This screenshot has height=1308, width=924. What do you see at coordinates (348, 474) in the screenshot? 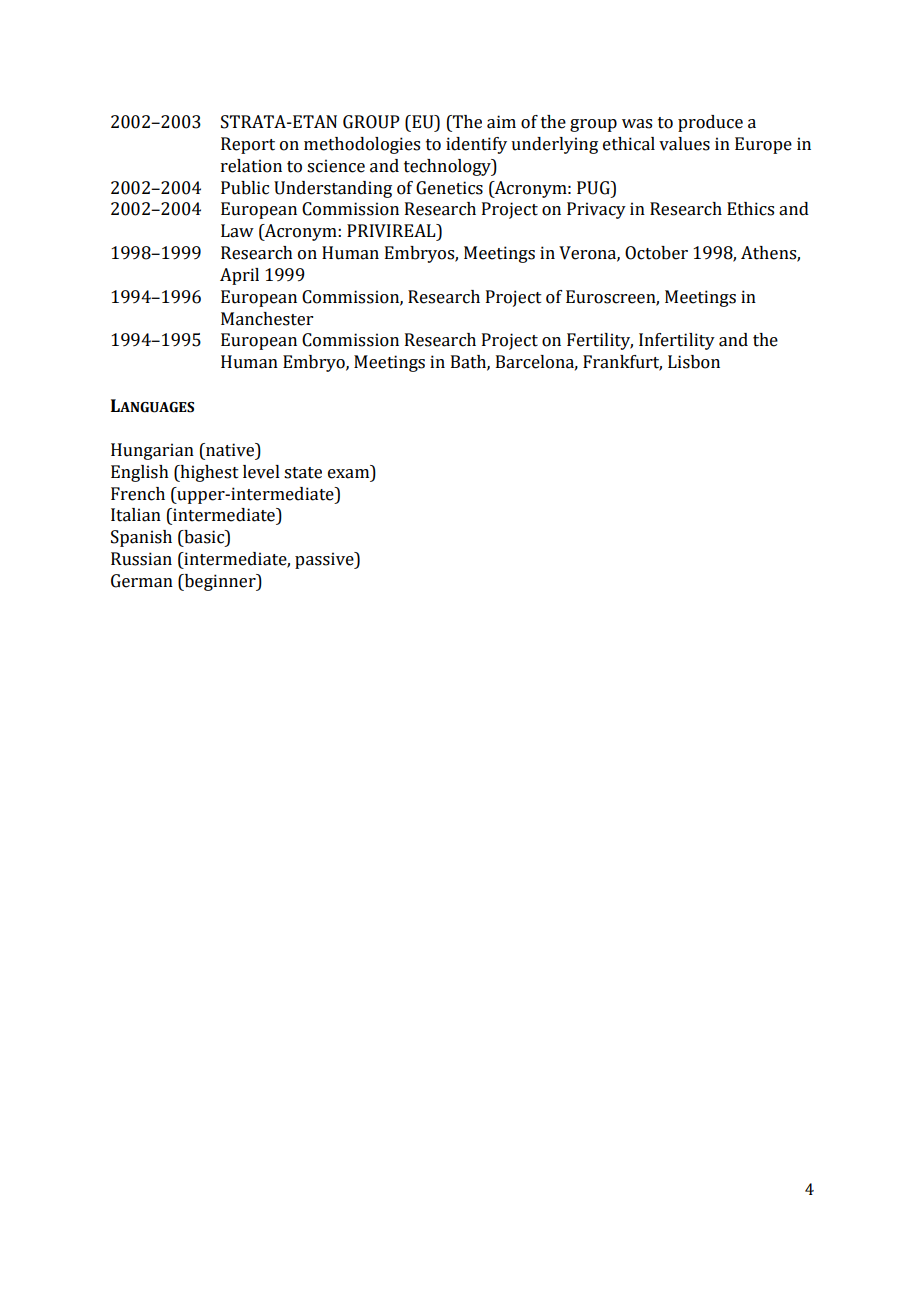
I see `exam` at bounding box center [348, 474].
